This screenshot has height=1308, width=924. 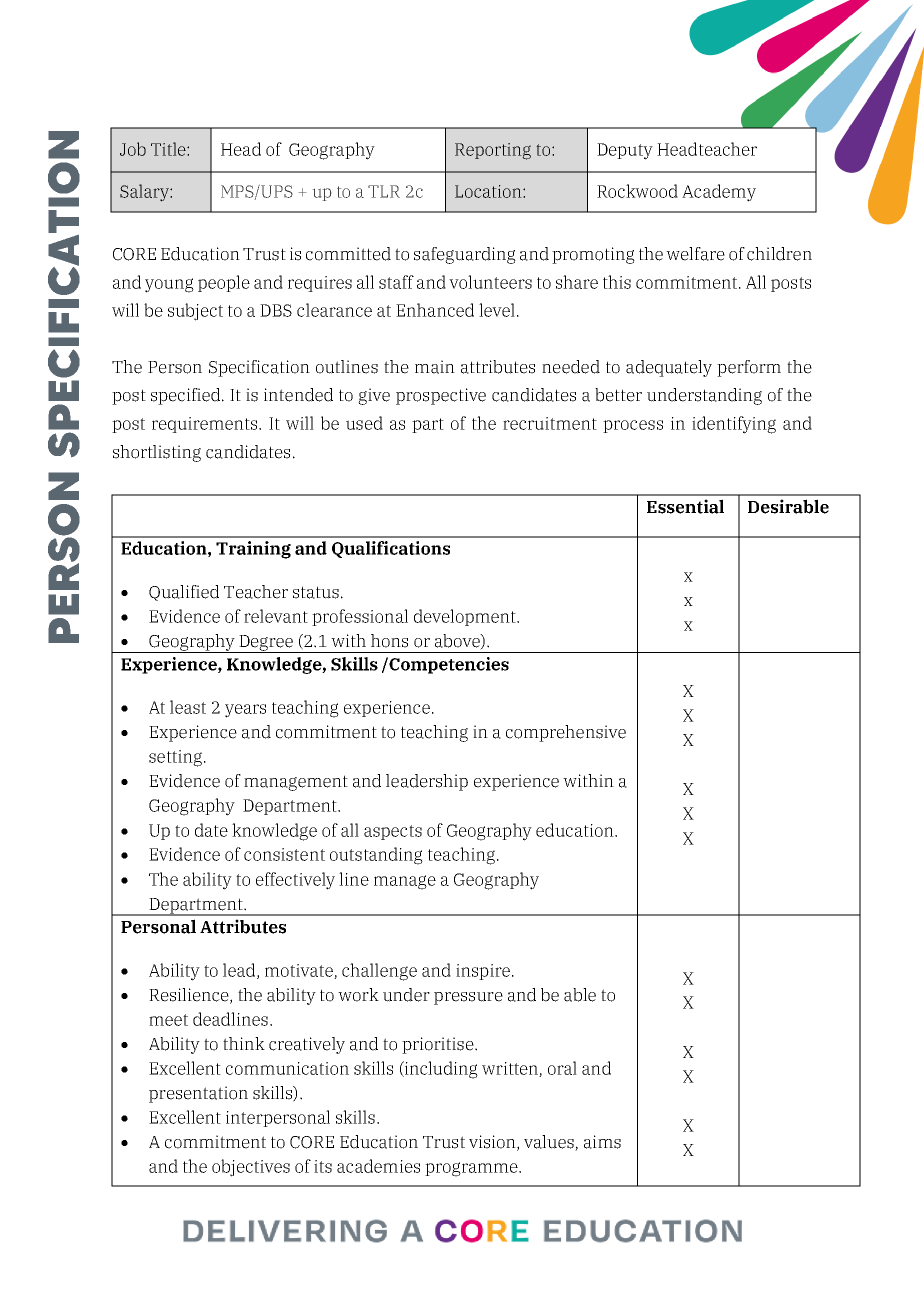 I want to click on shortlisting, so click(x=157, y=453).
